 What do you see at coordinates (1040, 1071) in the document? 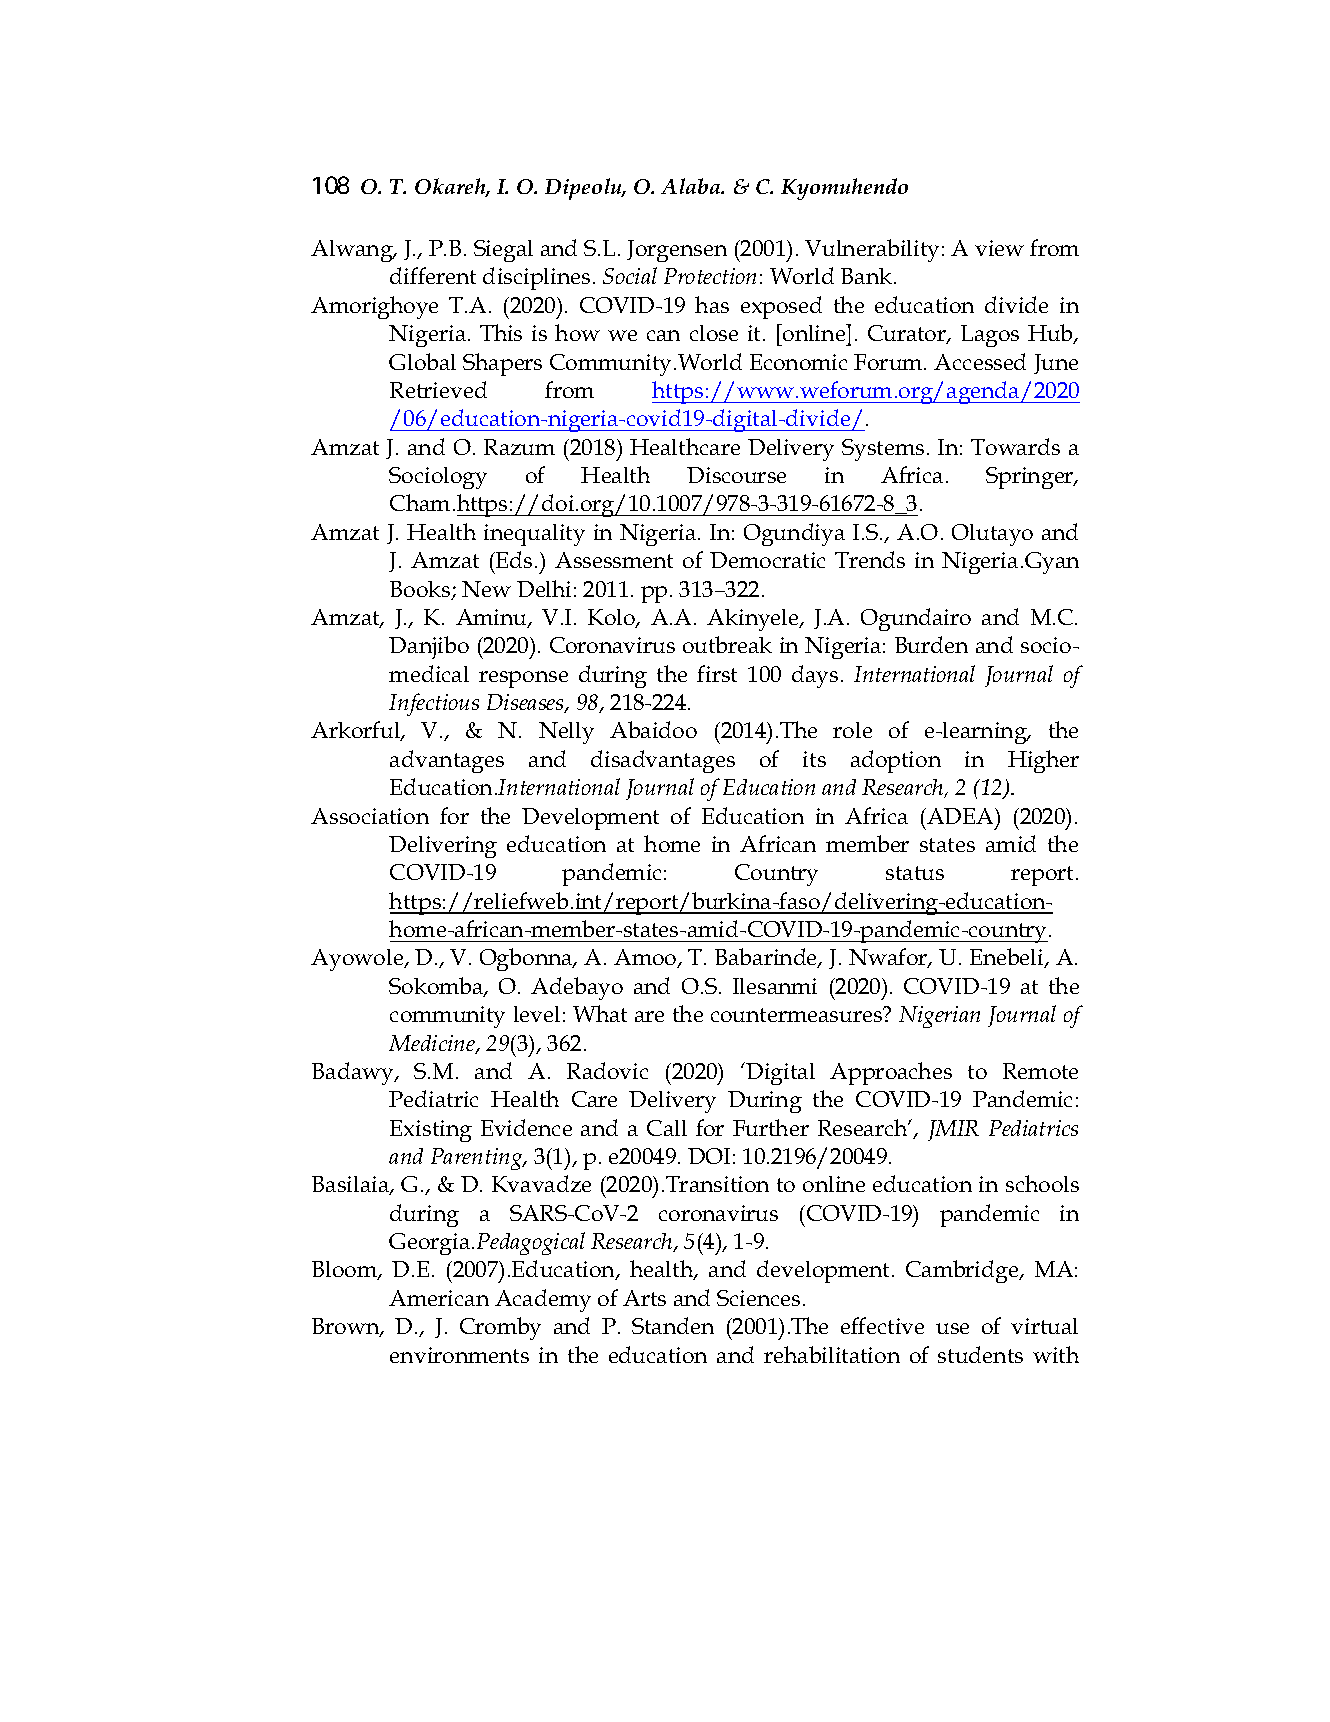
I see `Remote` at bounding box center [1040, 1071].
